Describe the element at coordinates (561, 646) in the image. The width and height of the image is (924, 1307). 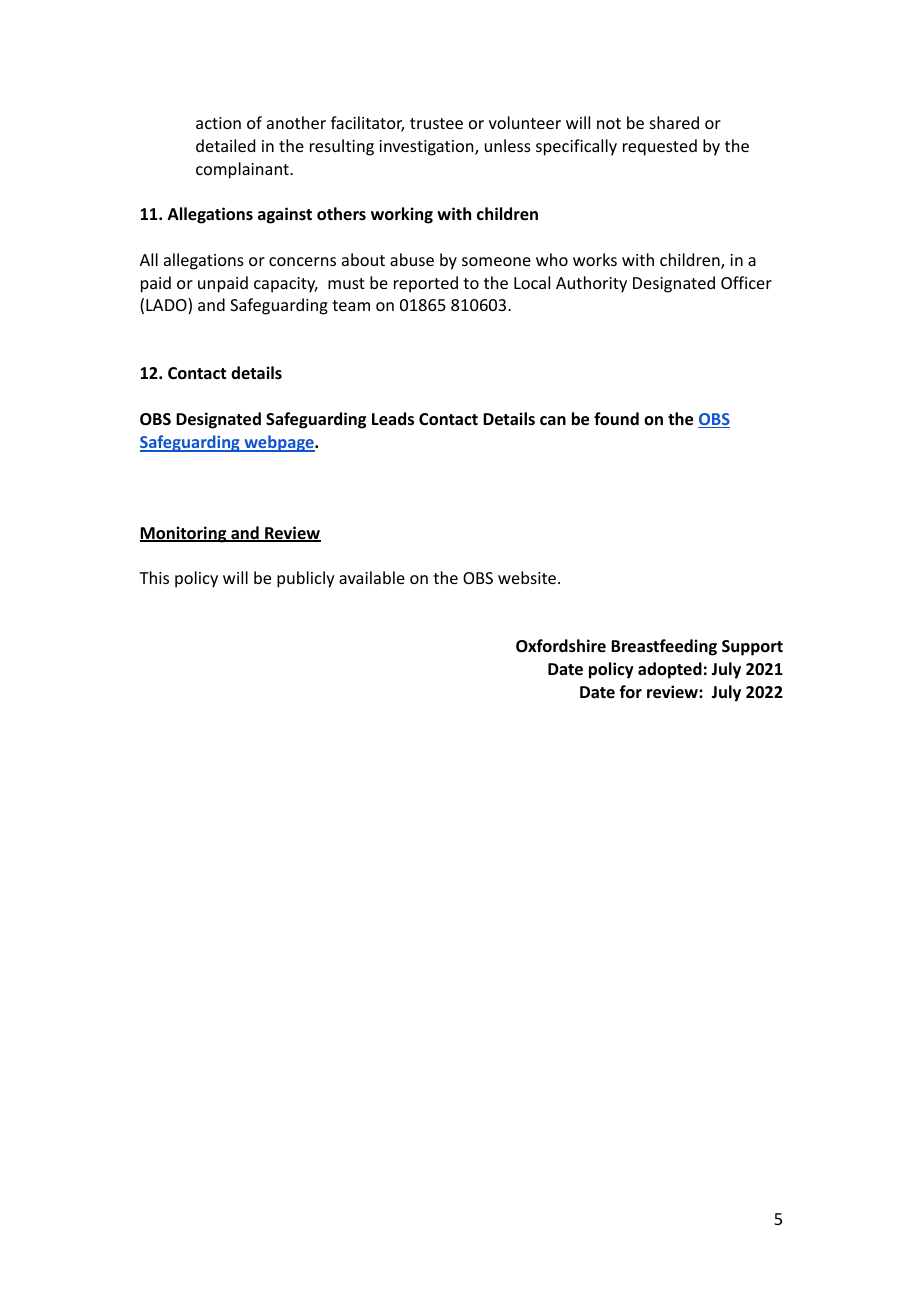
I see `Oxfordshire` at that location.
